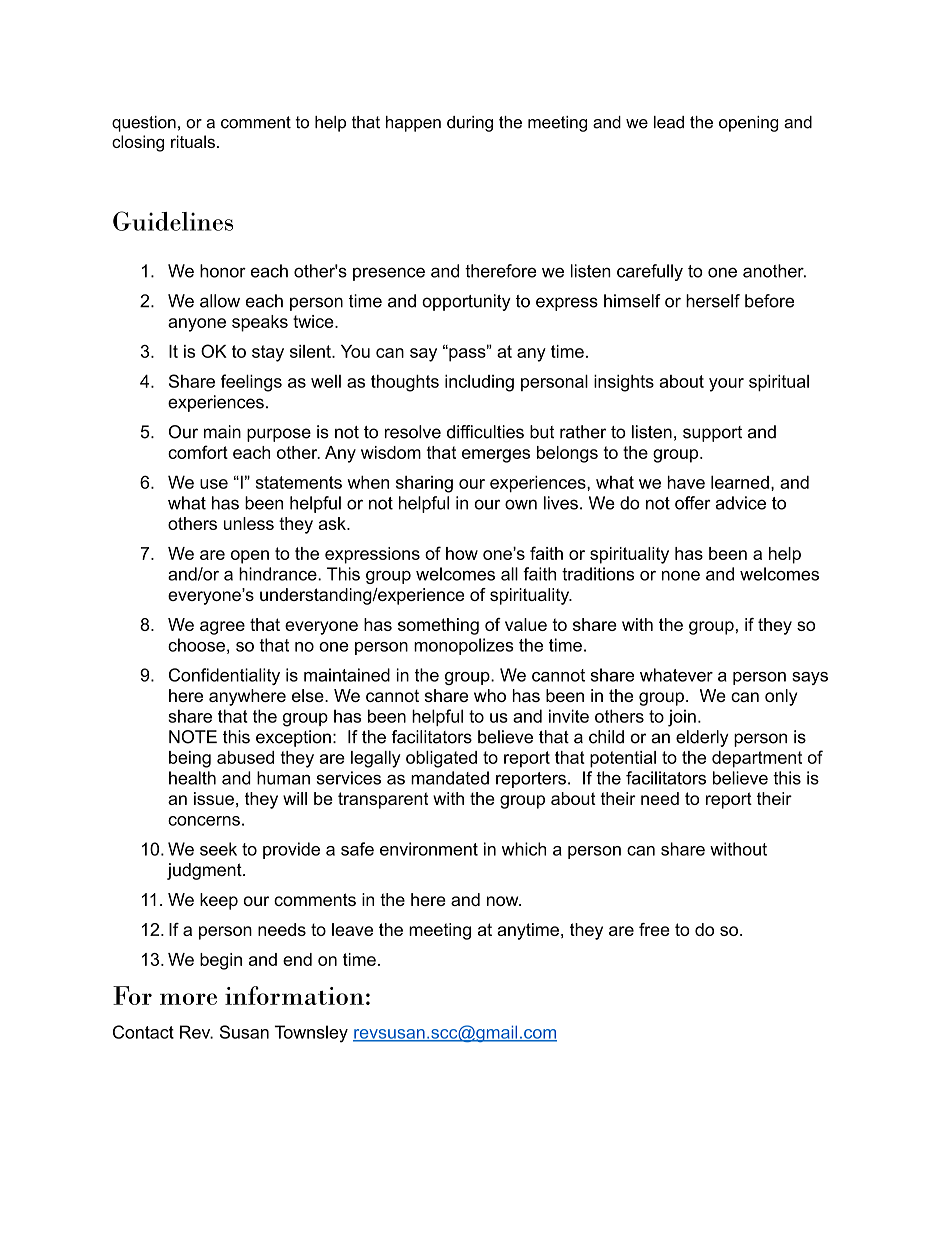 The width and height of the document is (952, 1233). Describe the element at coordinates (214, 798) in the document. I see `issue` at that location.
